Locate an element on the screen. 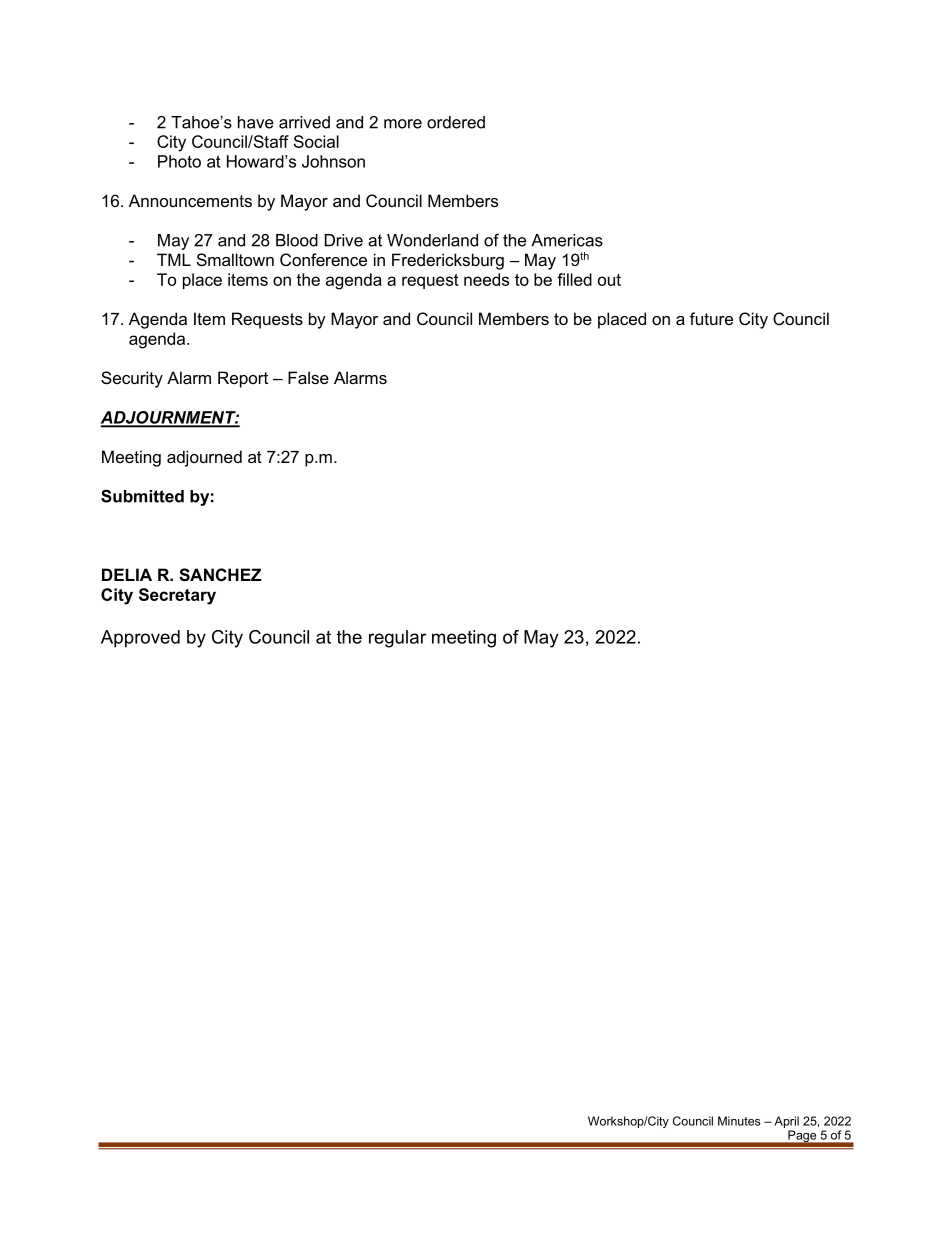 Image resolution: width=952 pixels, height=1233 pixels. Americas is located at coordinates (567, 240).
